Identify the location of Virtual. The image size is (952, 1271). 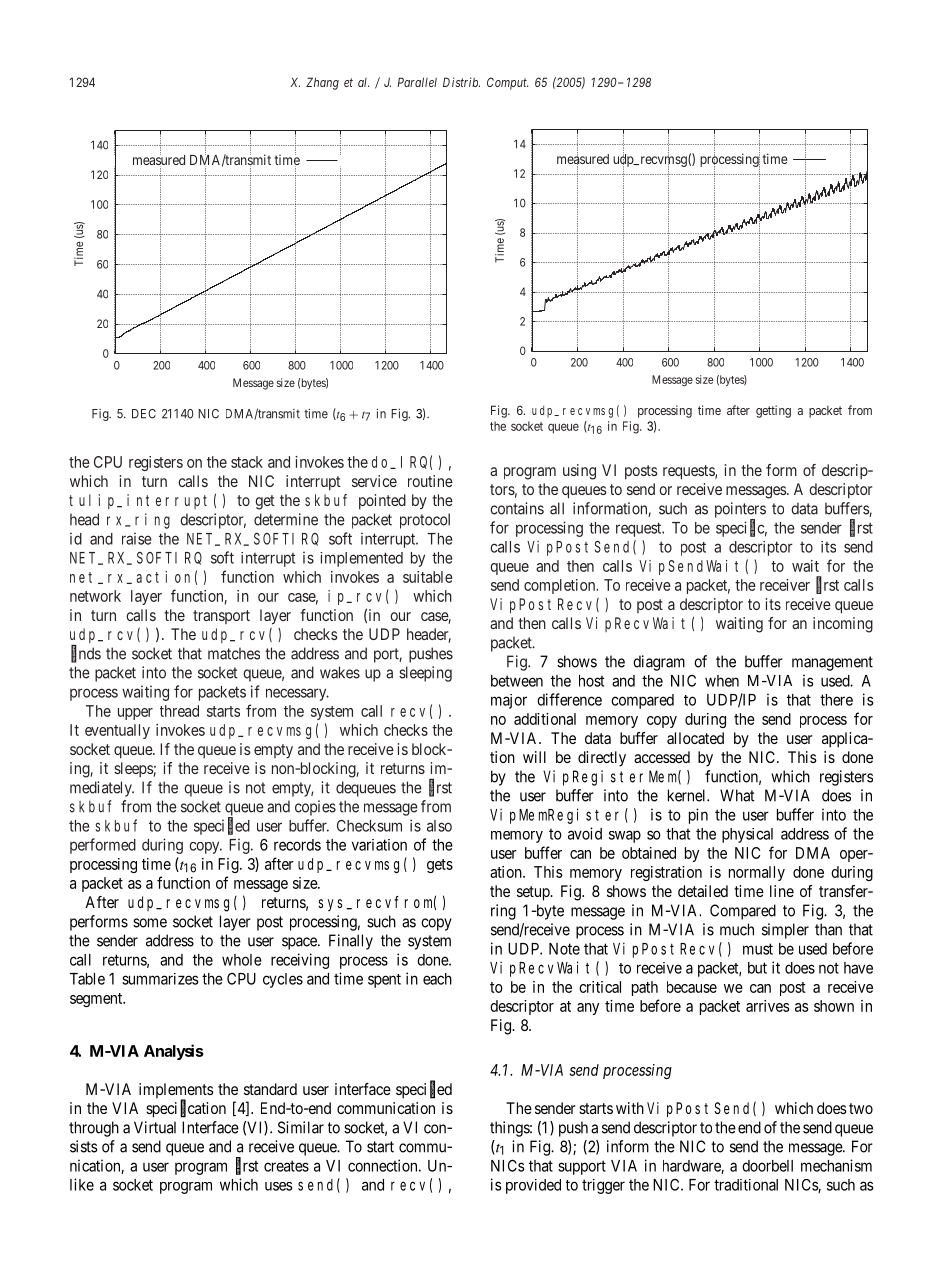
(155, 1127).
